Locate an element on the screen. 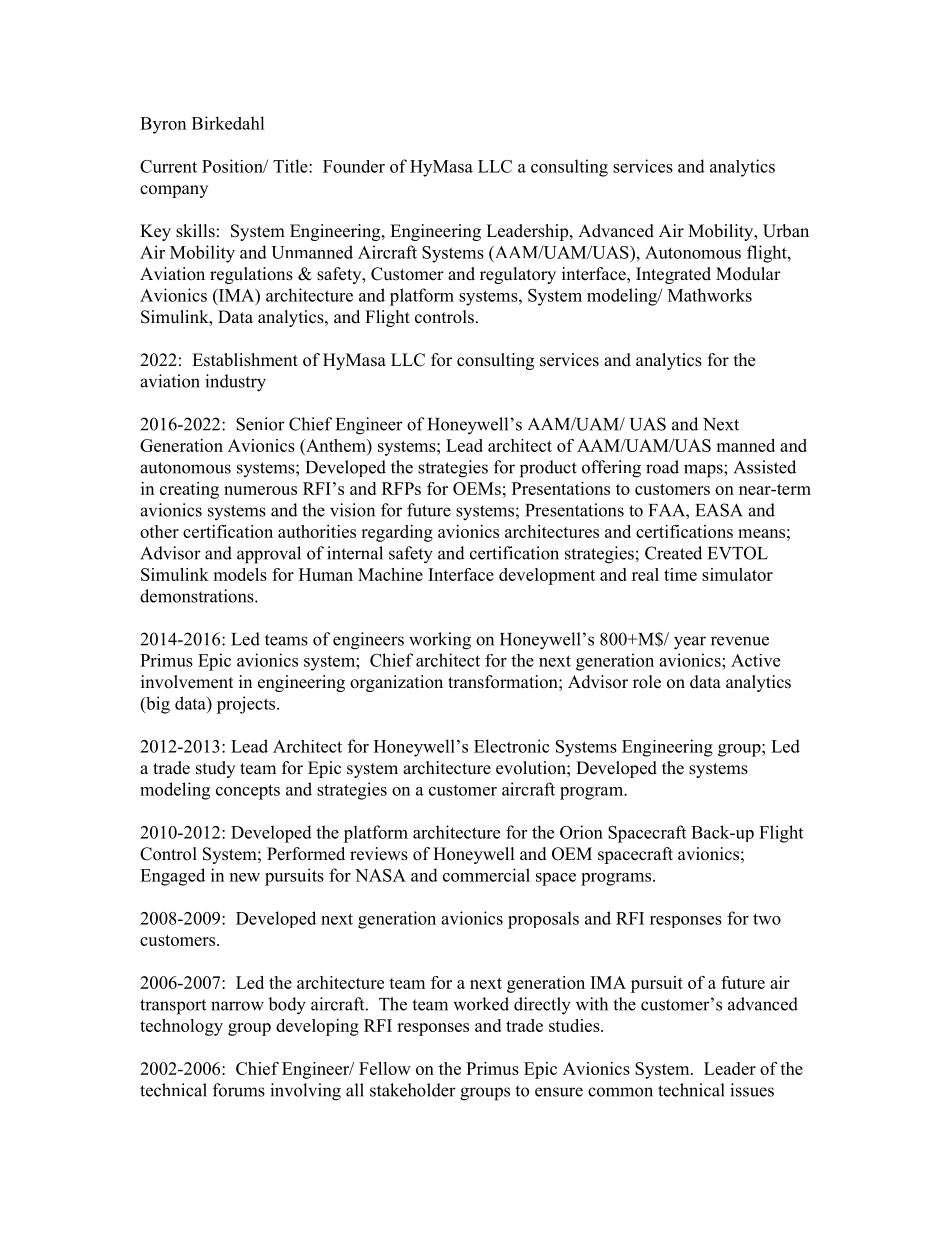  working is located at coordinates (440, 641).
